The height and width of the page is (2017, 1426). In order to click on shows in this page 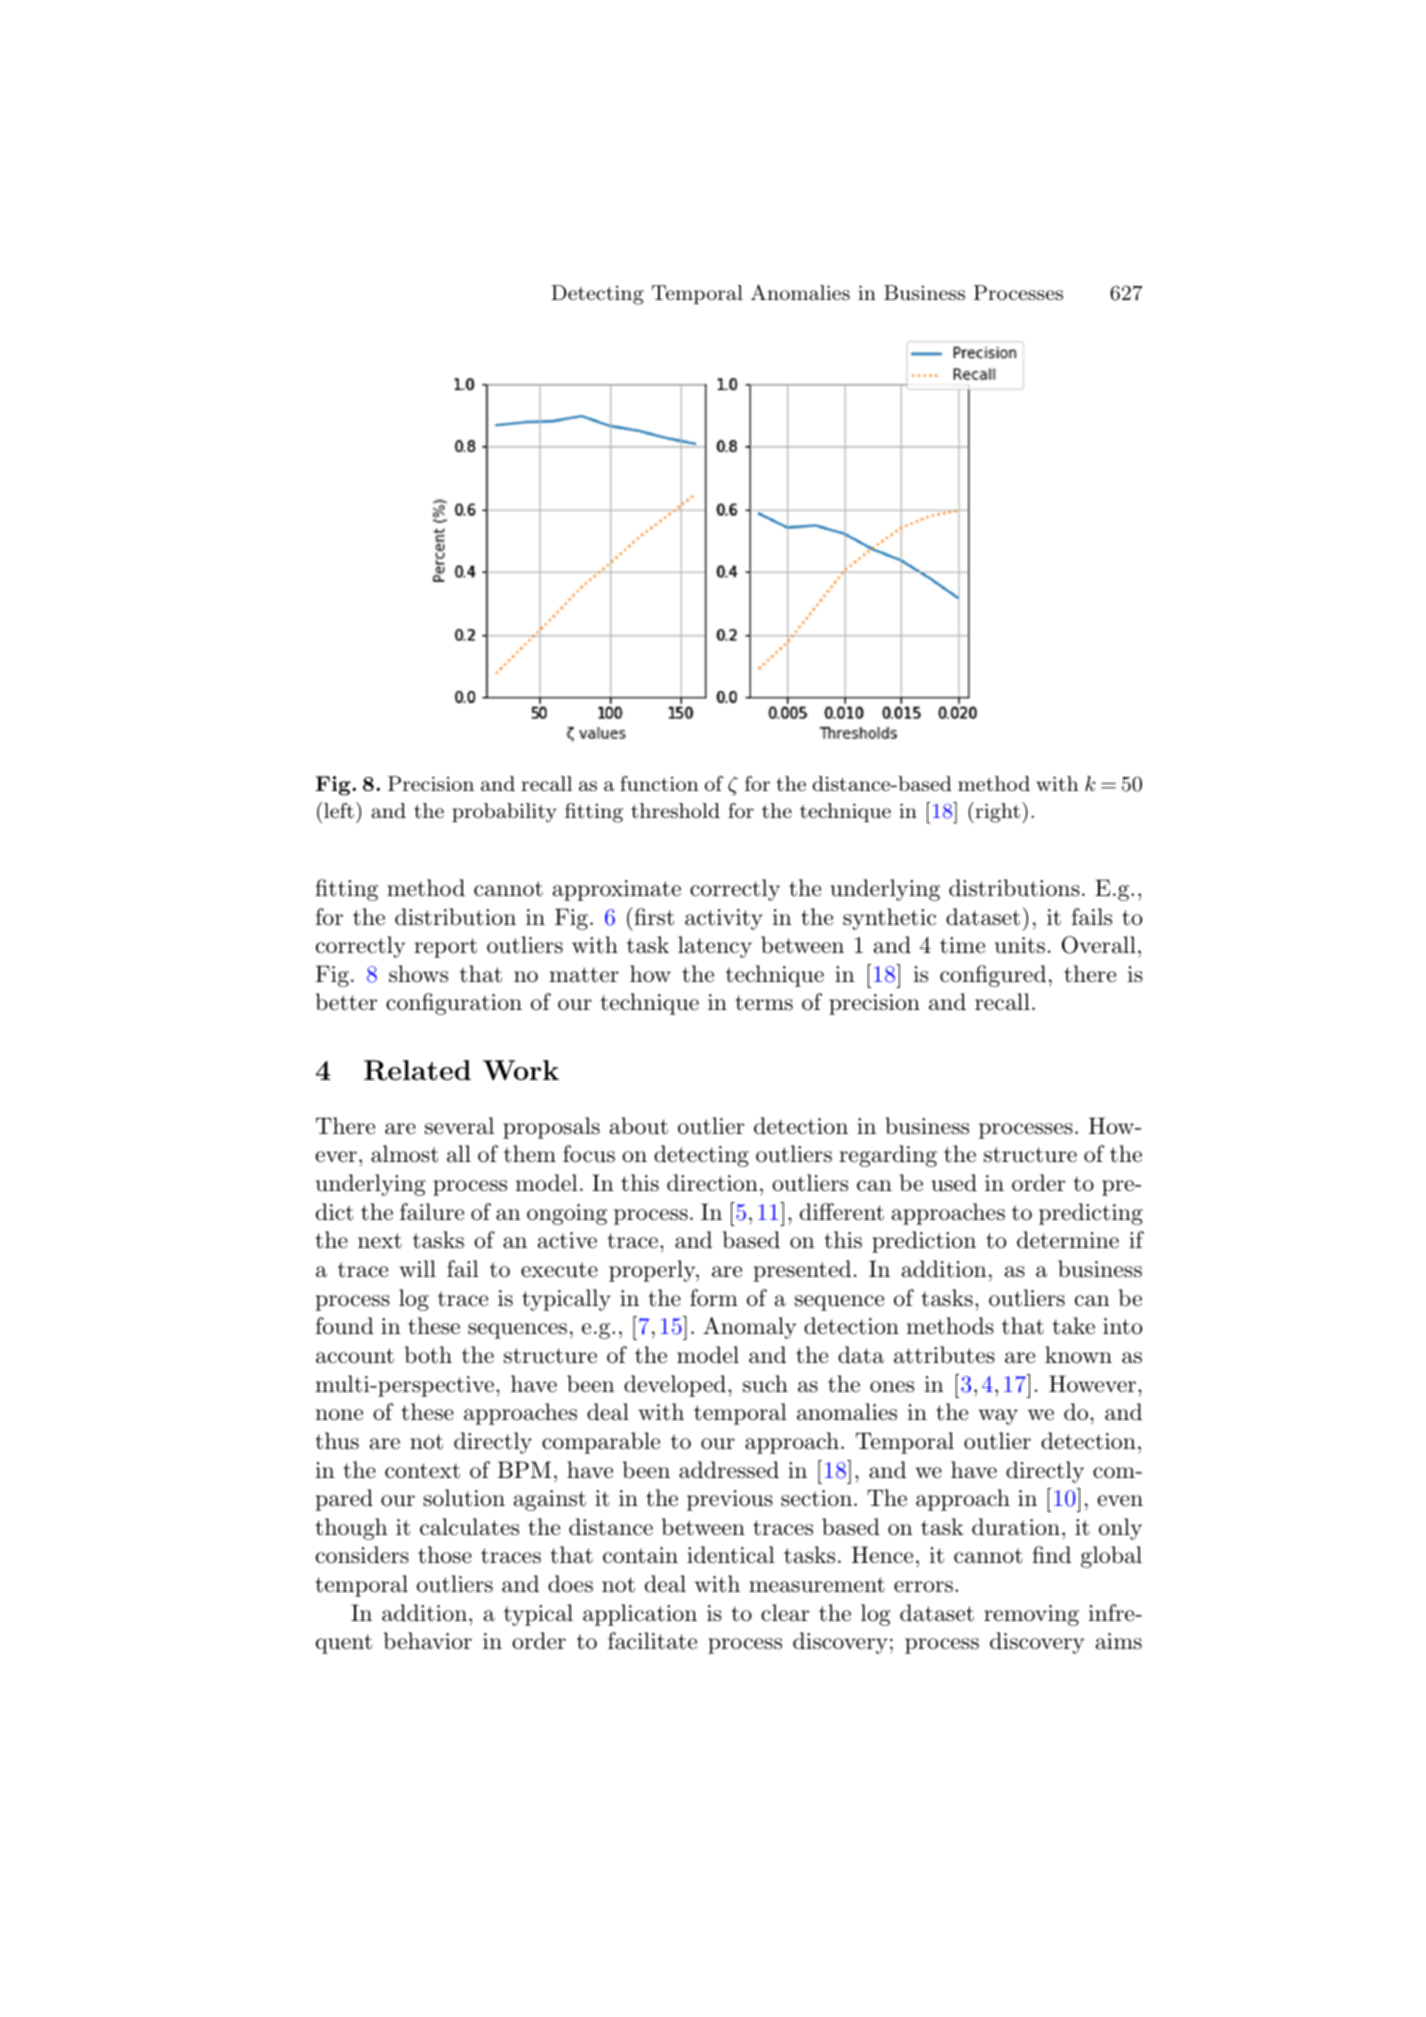, I will do `click(418, 974)`.
